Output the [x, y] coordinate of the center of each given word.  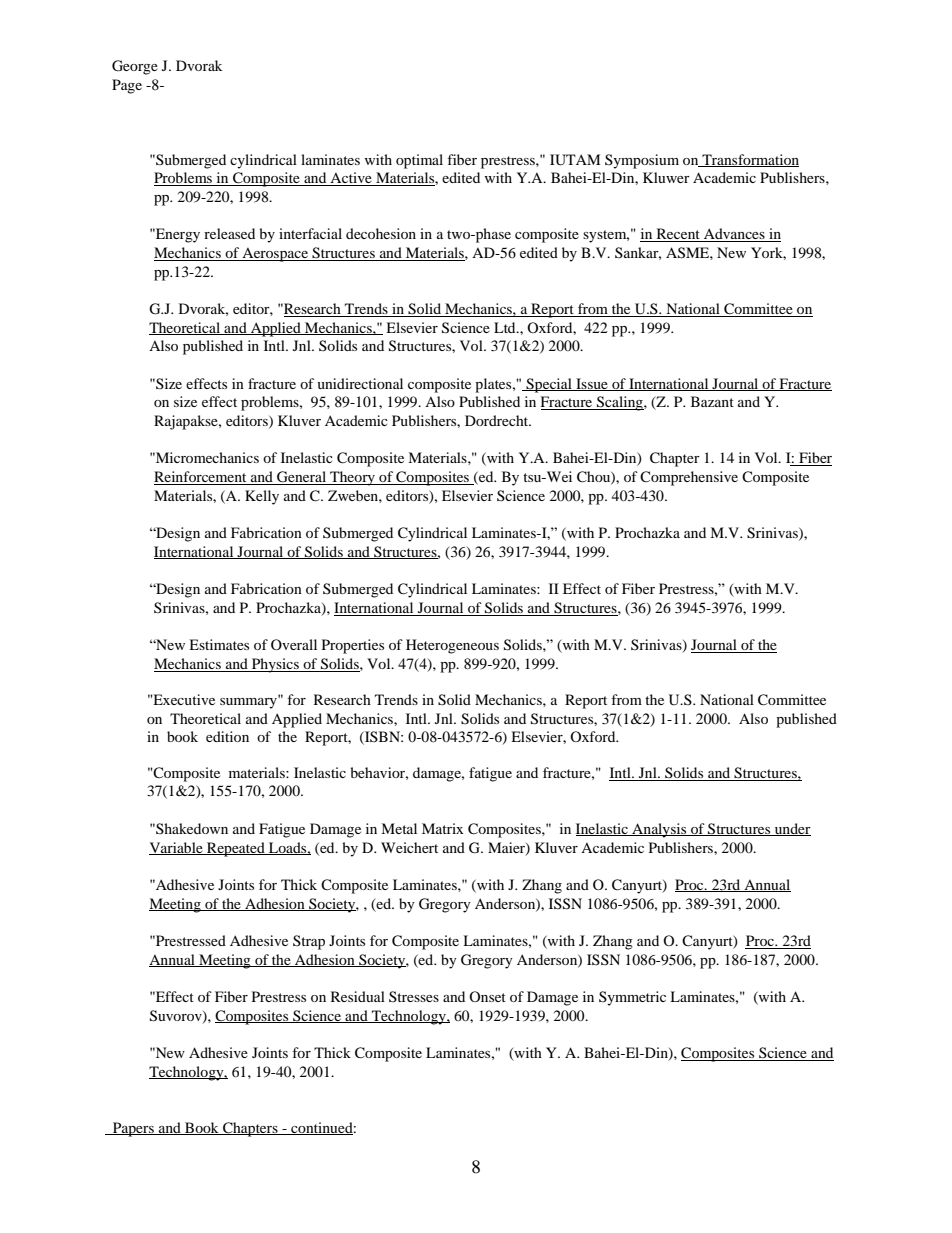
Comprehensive [689, 478]
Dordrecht [498, 420]
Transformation [749, 160]
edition [227, 736]
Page [127, 86]
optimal [419, 161]
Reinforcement [201, 478]
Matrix [443, 828]
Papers [133, 1129]
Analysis [659, 830]
